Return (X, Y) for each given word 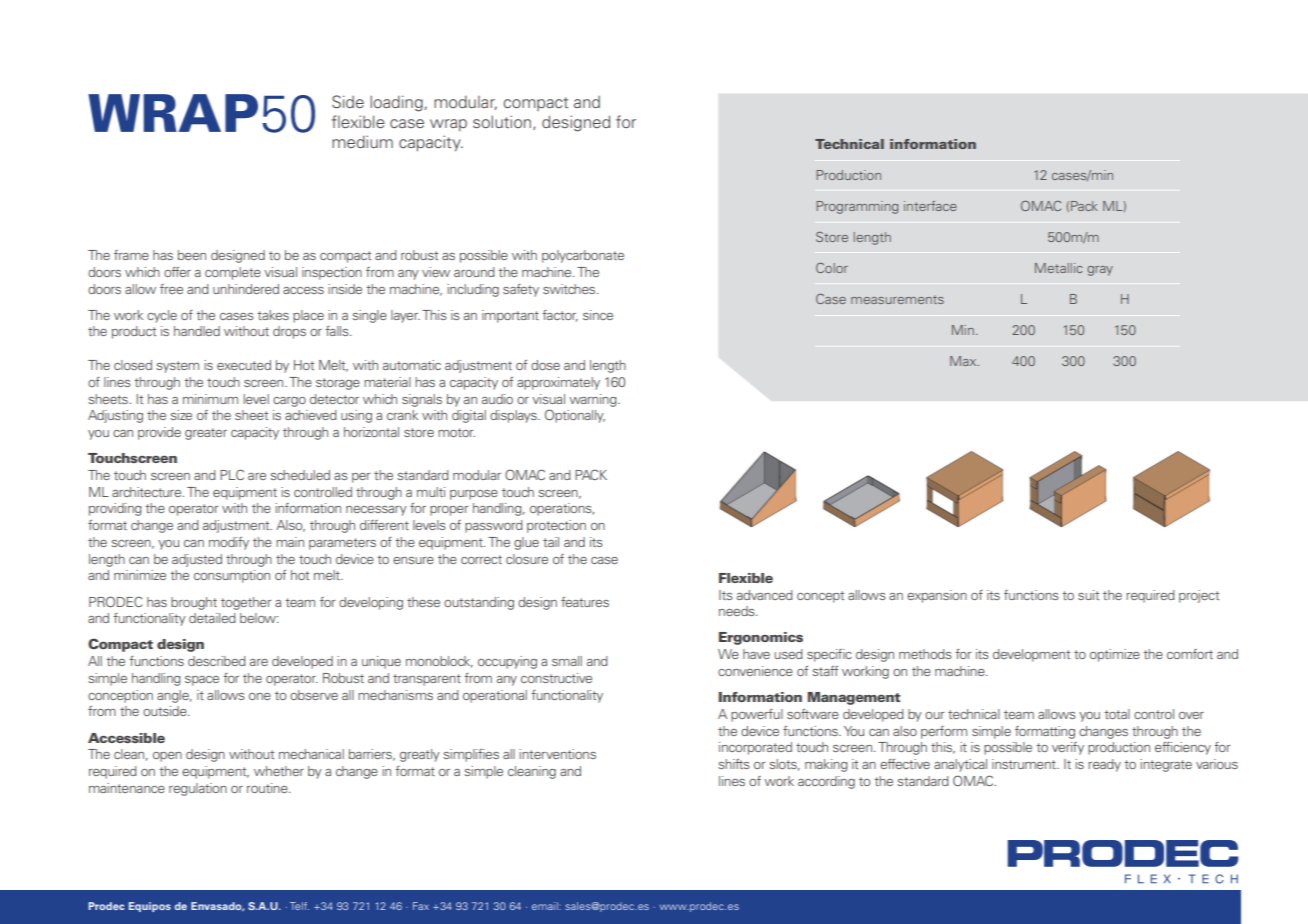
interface (930, 206)
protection (556, 526)
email (546, 906)
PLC (232, 474)
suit (1088, 595)
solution (502, 121)
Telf (299, 906)
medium (362, 141)
